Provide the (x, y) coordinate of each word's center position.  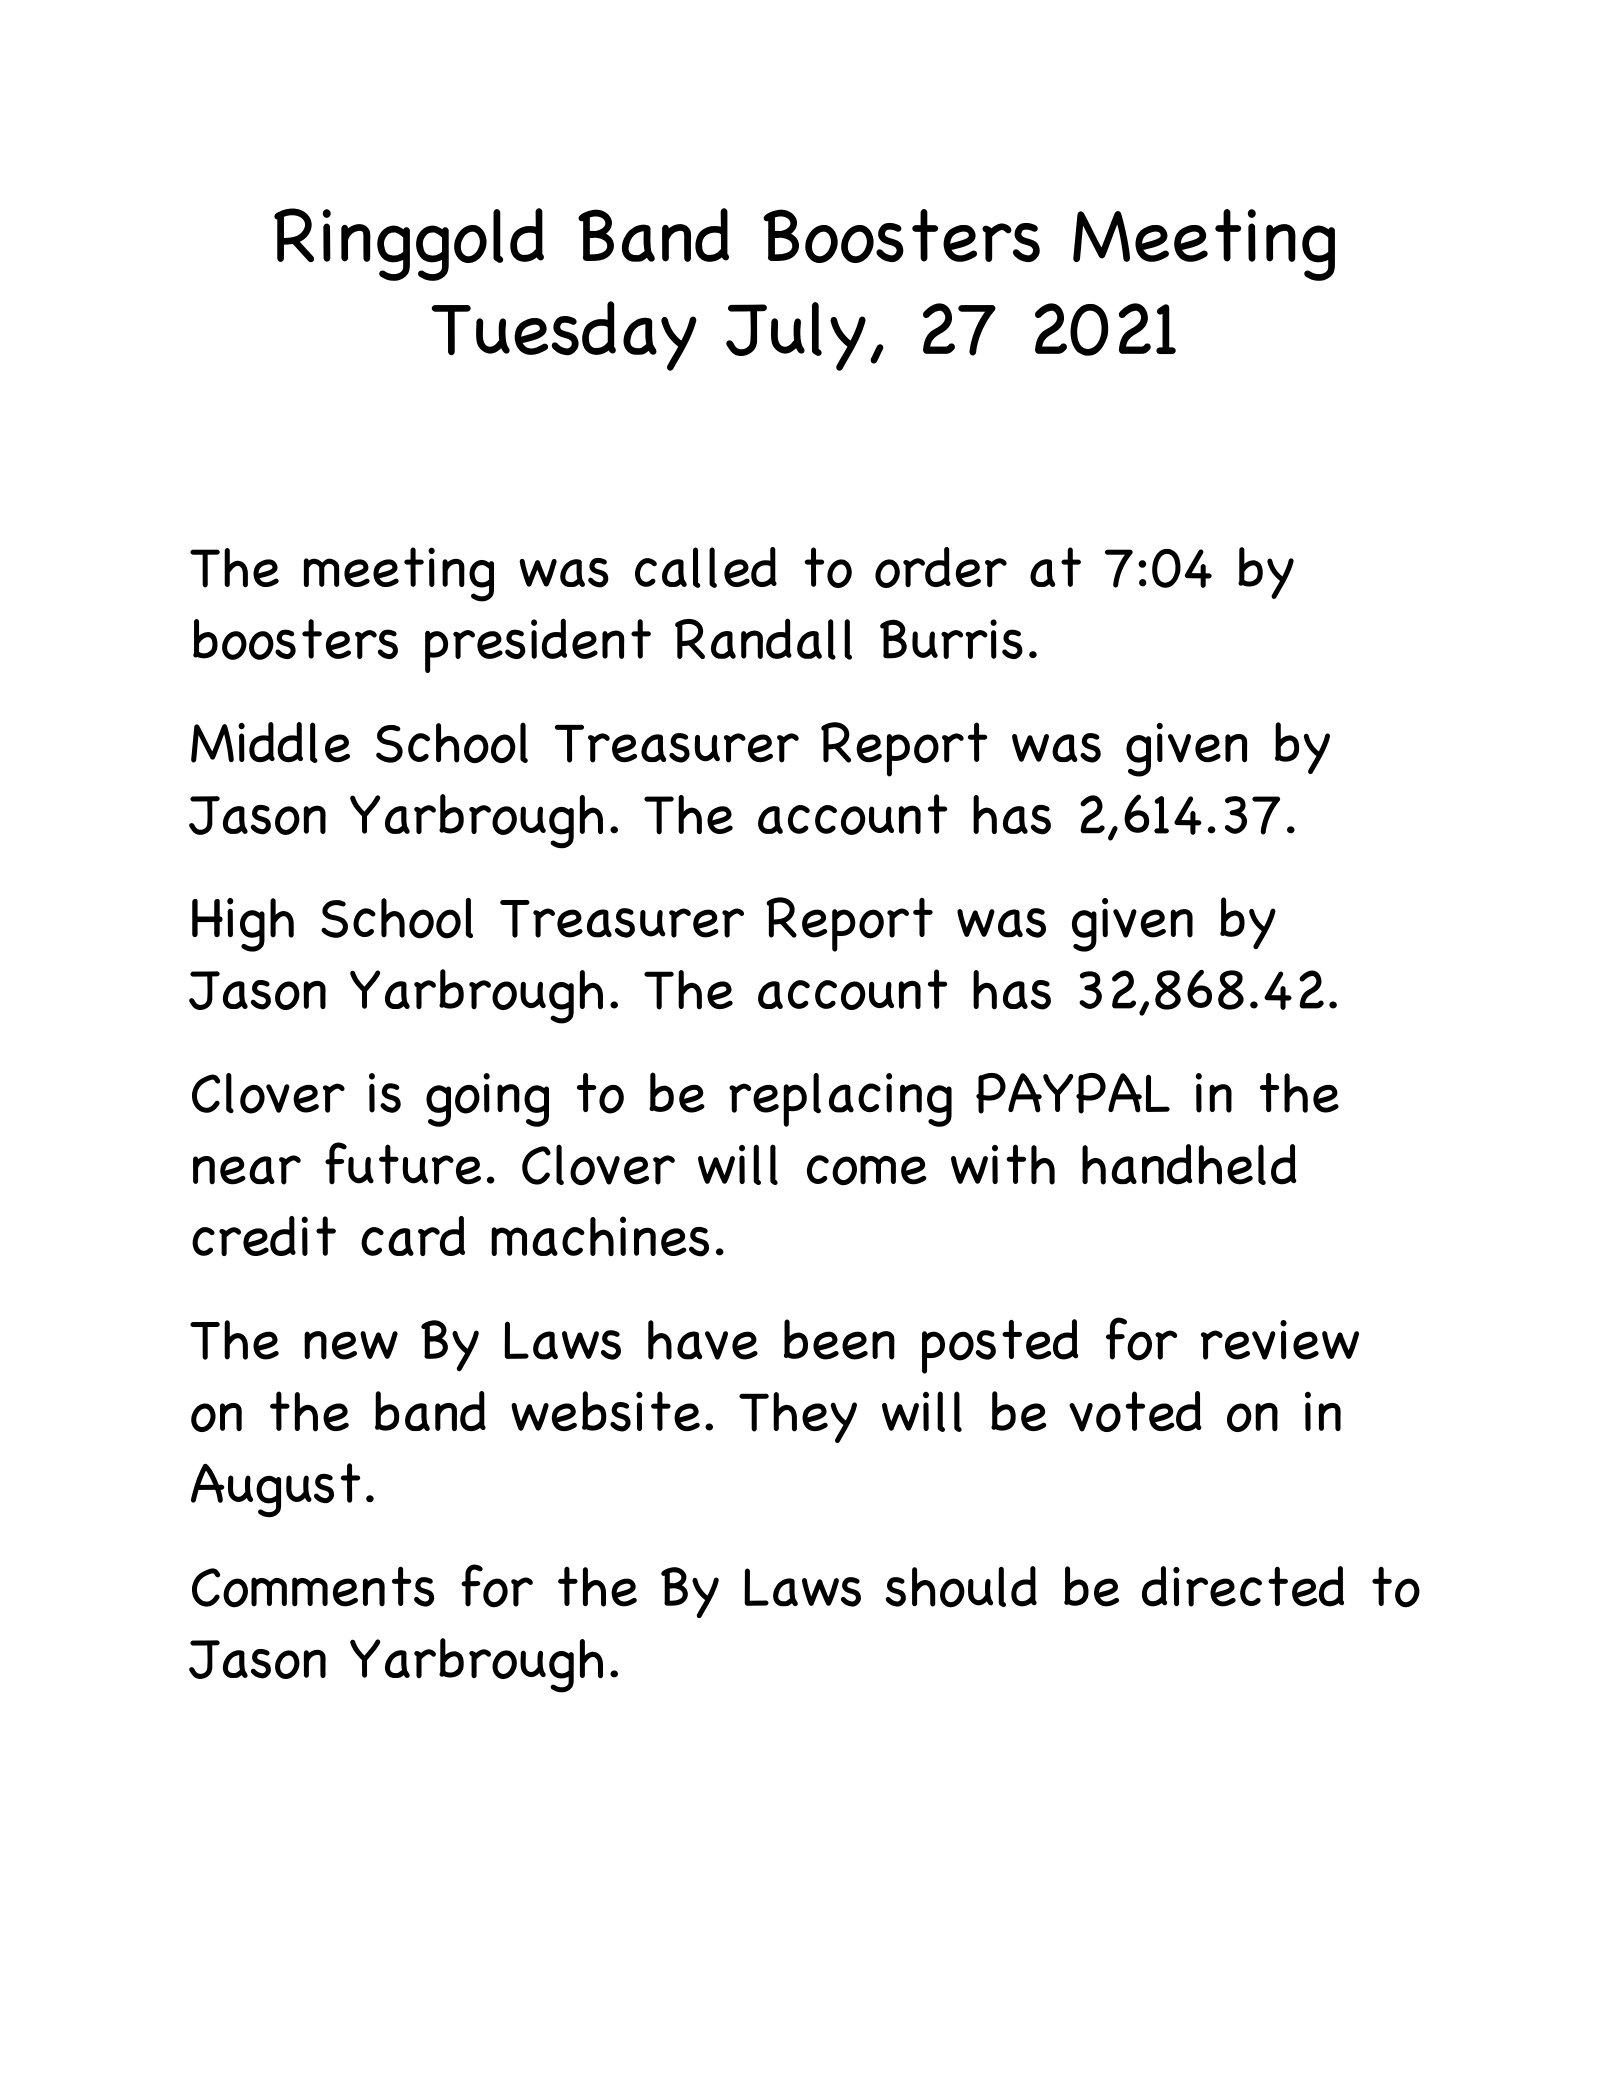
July (796, 336)
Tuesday (564, 336)
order (941, 567)
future (403, 1163)
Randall (763, 639)
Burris (951, 639)
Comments (313, 1587)
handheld (1189, 1164)
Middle (270, 742)
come (867, 1170)
